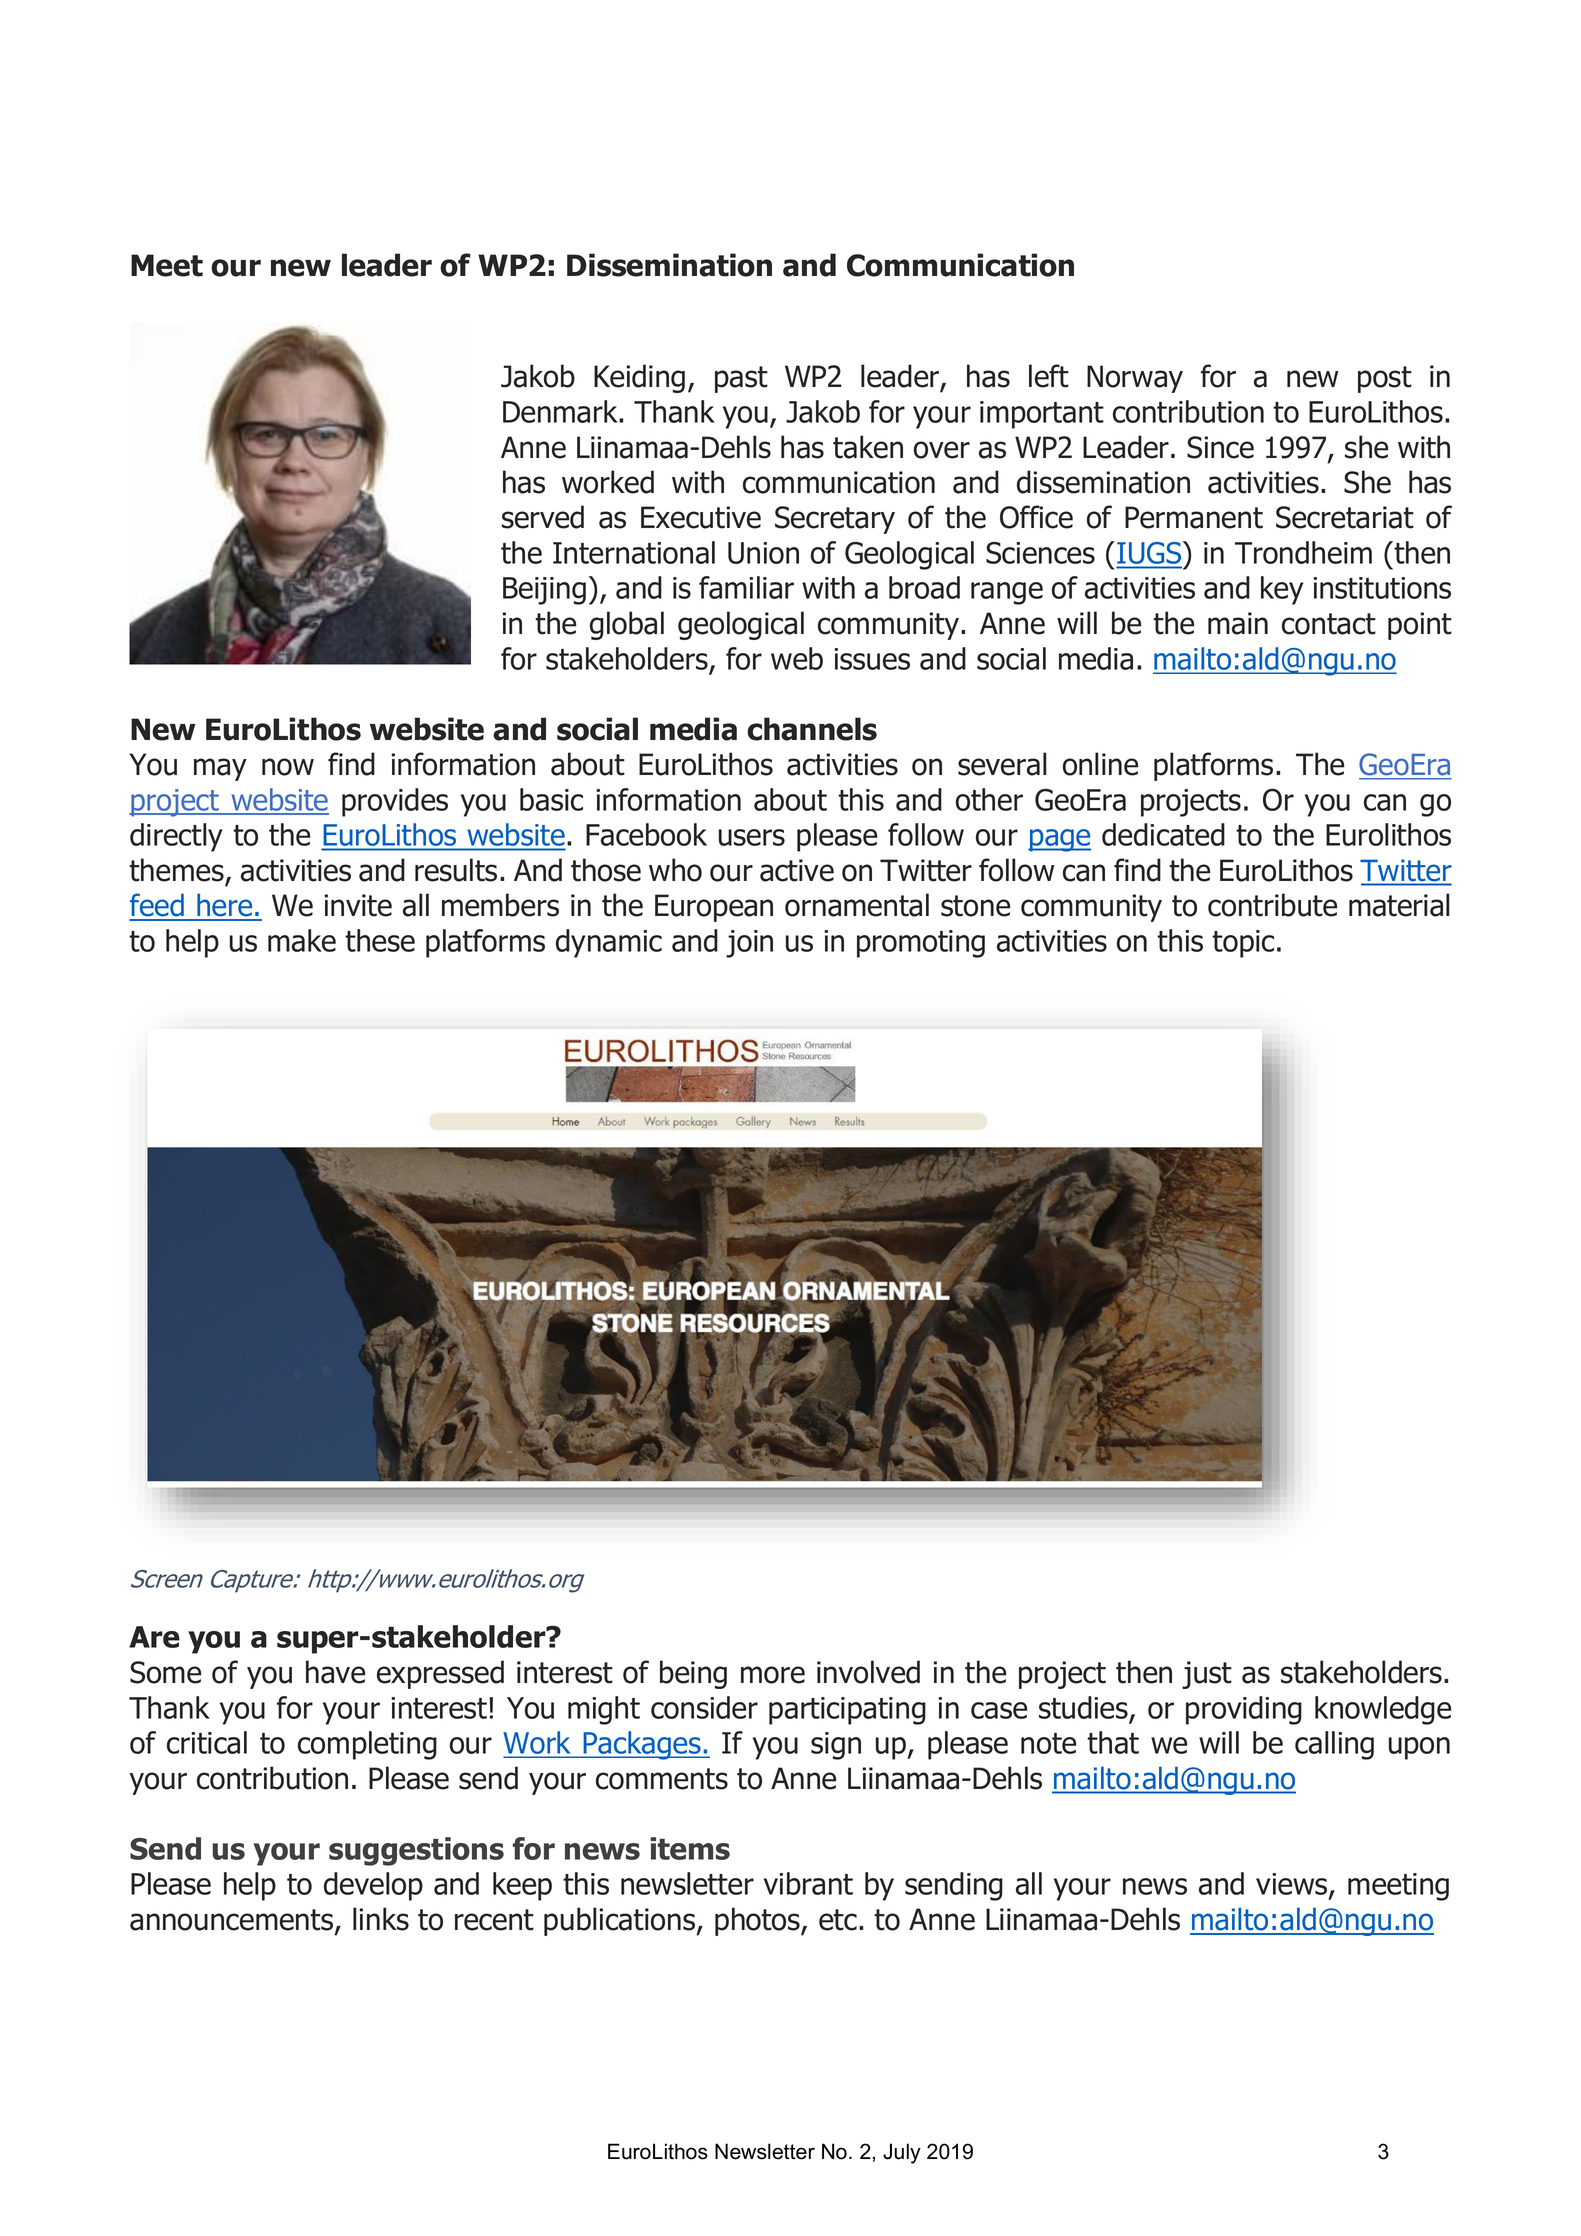 This page has height=2236, width=1581. Describe the element at coordinates (741, 379) in the page. I see `past` at that location.
